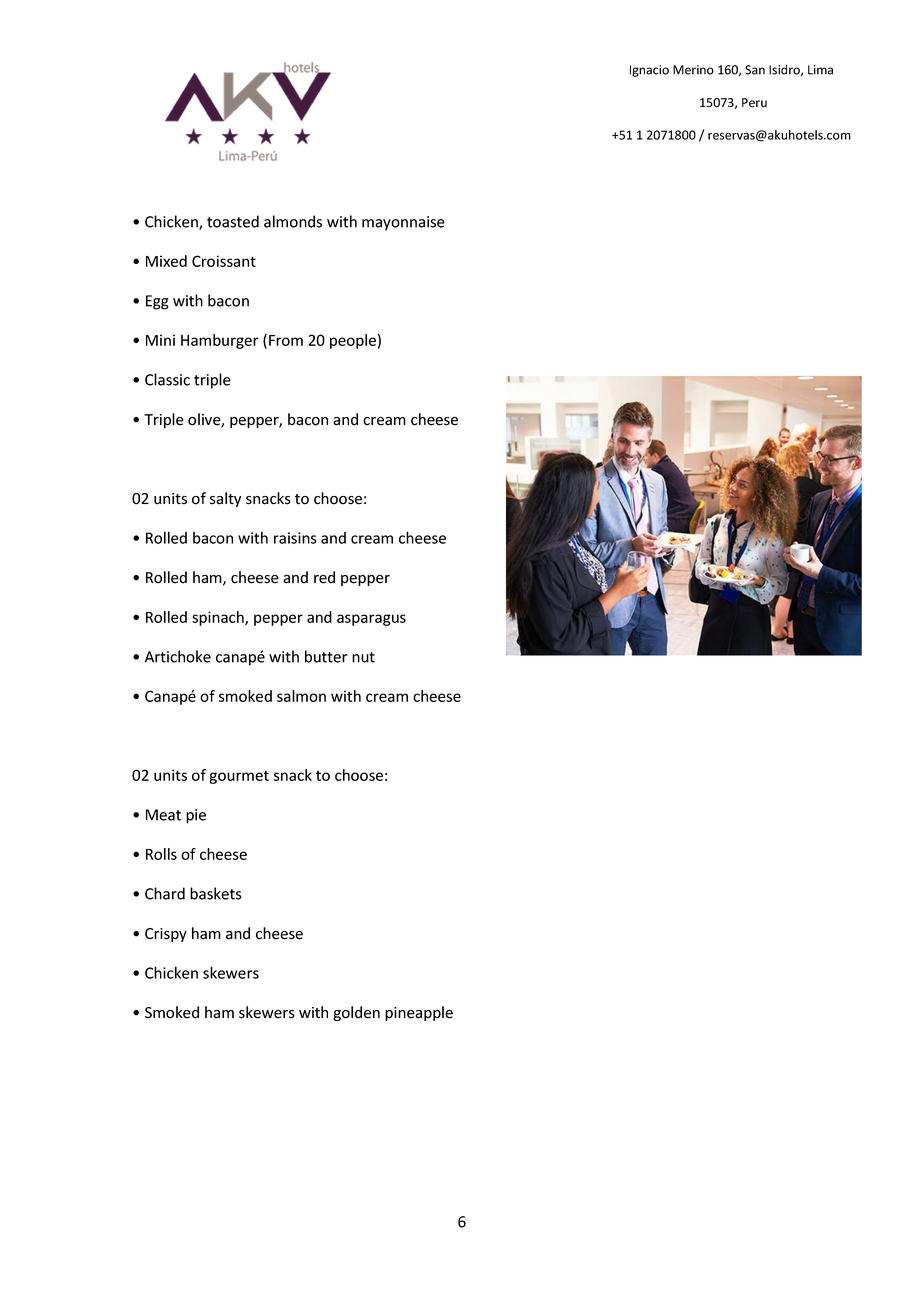 This screenshot has height=1308, width=924. What do you see at coordinates (363, 657) in the screenshot?
I see `nut` at bounding box center [363, 657].
